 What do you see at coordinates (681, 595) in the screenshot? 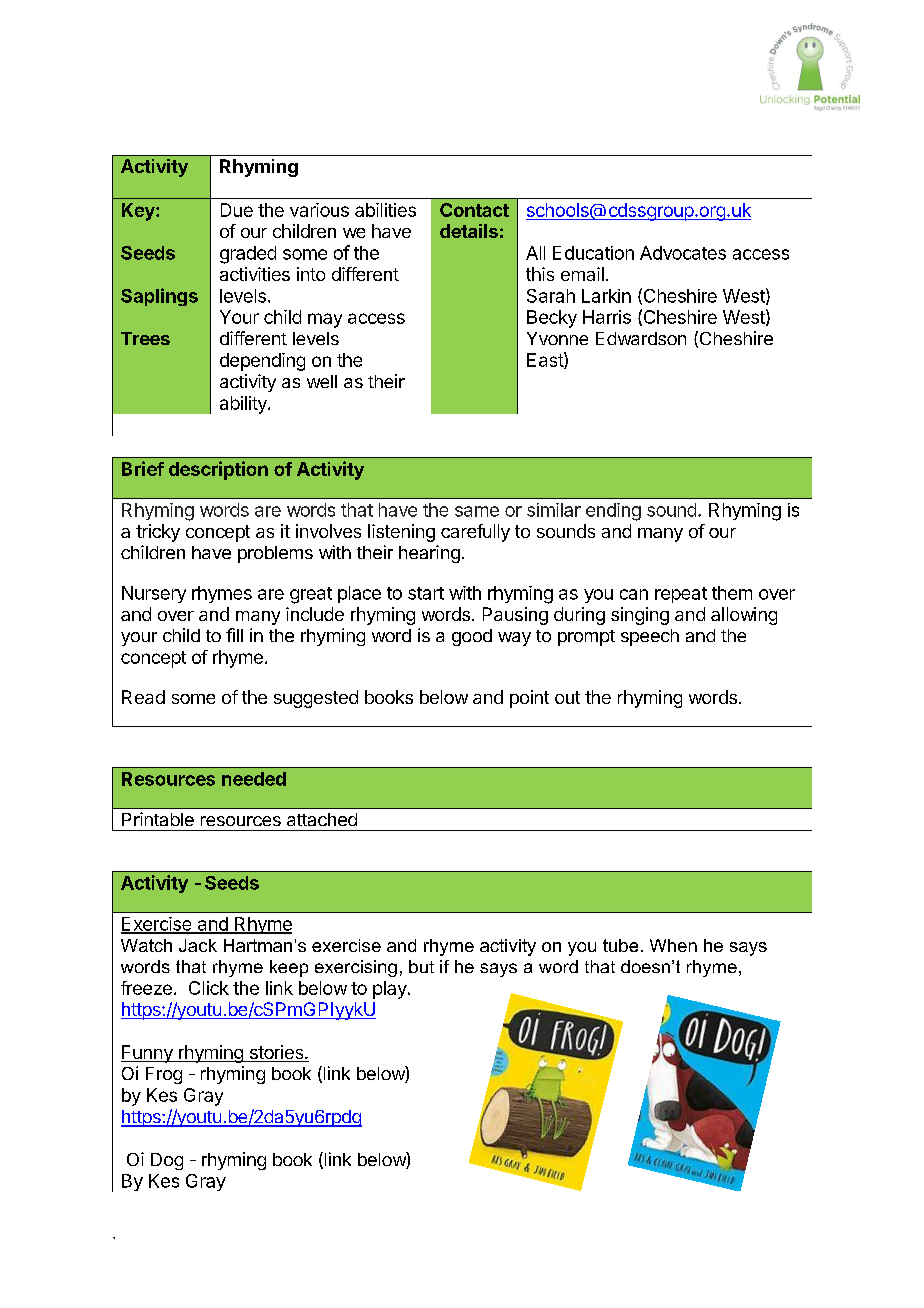
I see `repeat` at bounding box center [681, 595].
